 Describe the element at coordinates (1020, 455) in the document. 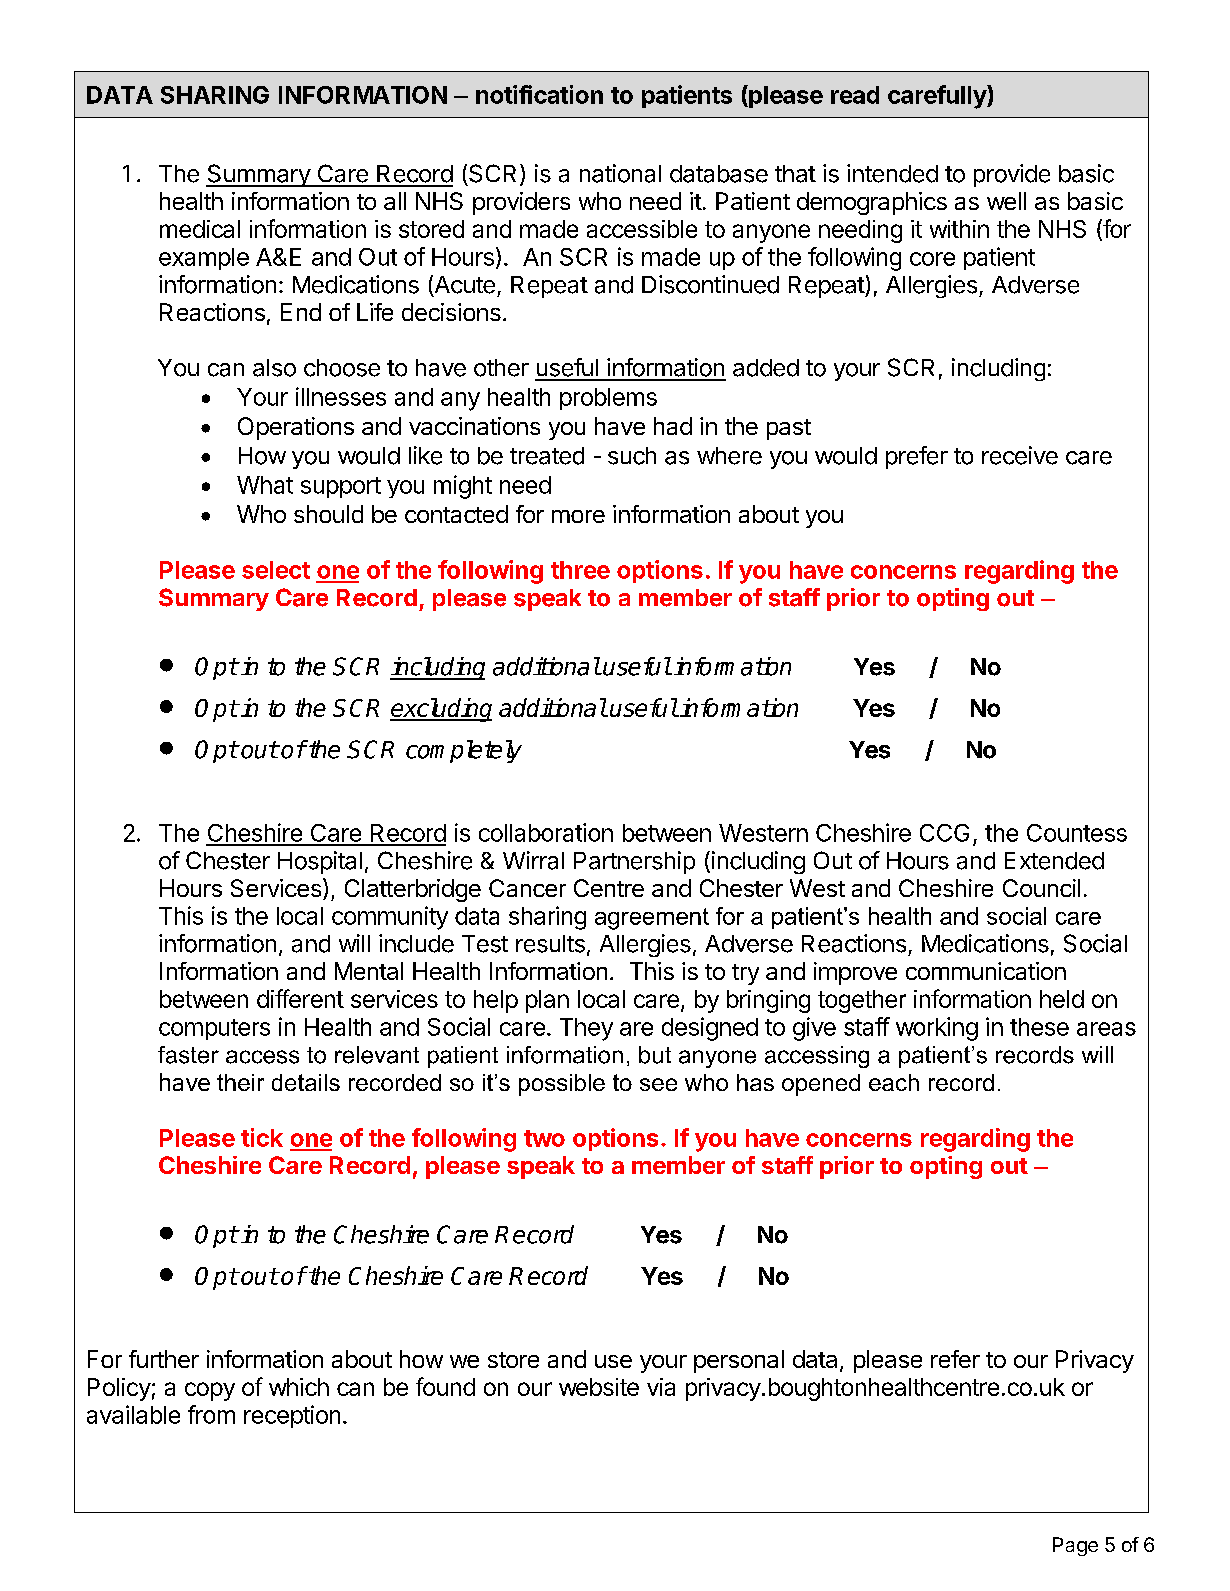

I see `receive` at that location.
